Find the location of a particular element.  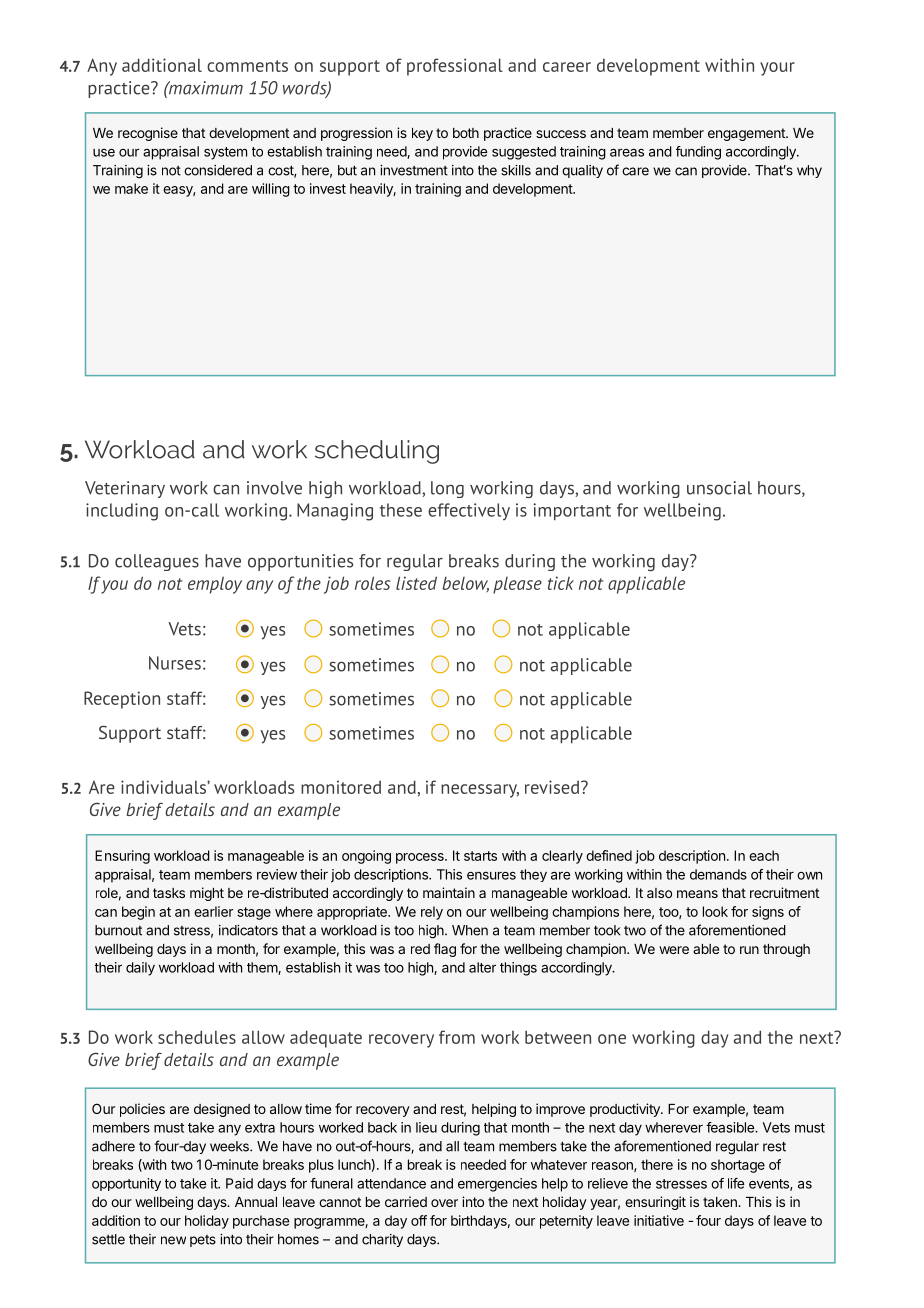

starts is located at coordinates (480, 856).
